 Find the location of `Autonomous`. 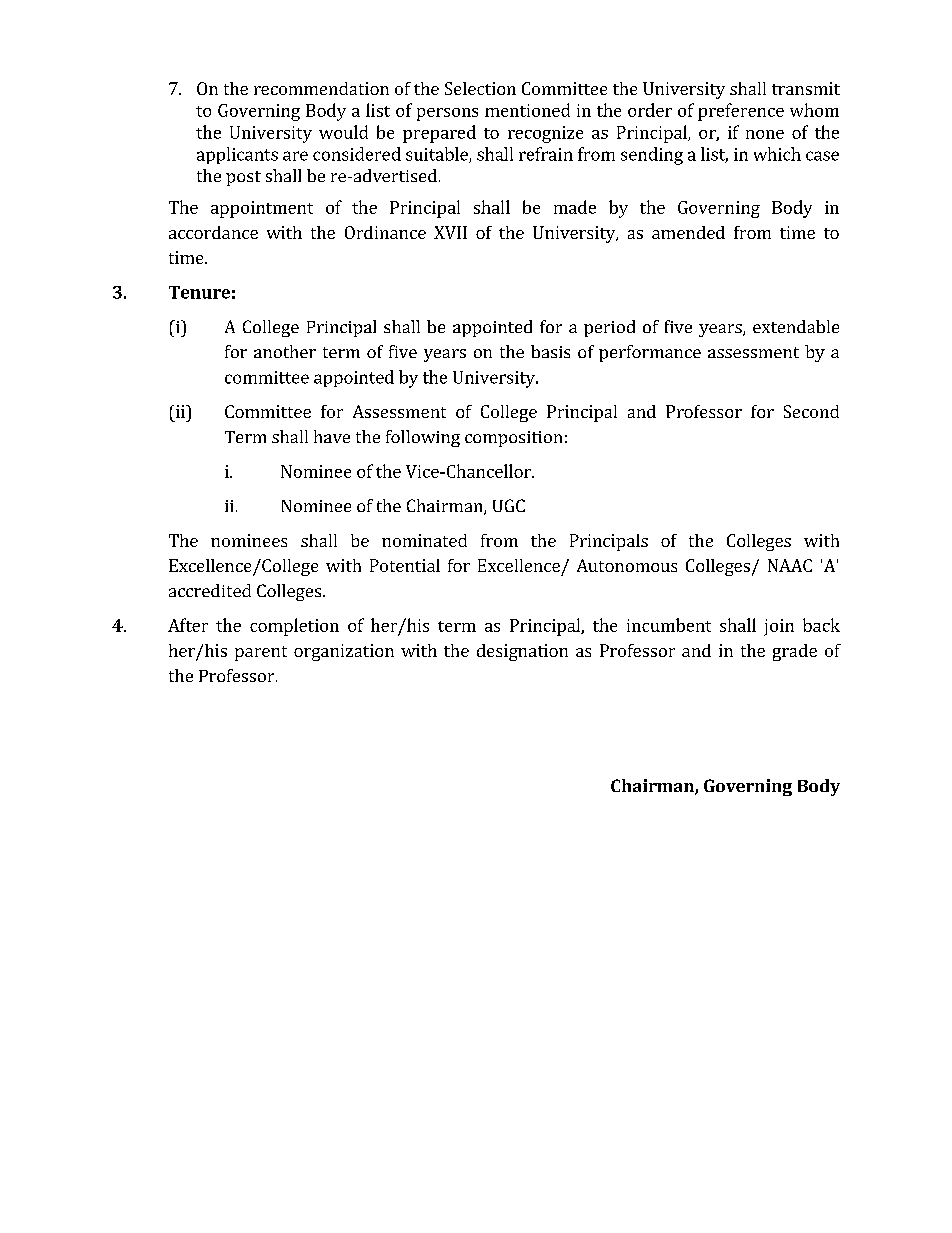

Autonomous is located at coordinates (627, 565).
